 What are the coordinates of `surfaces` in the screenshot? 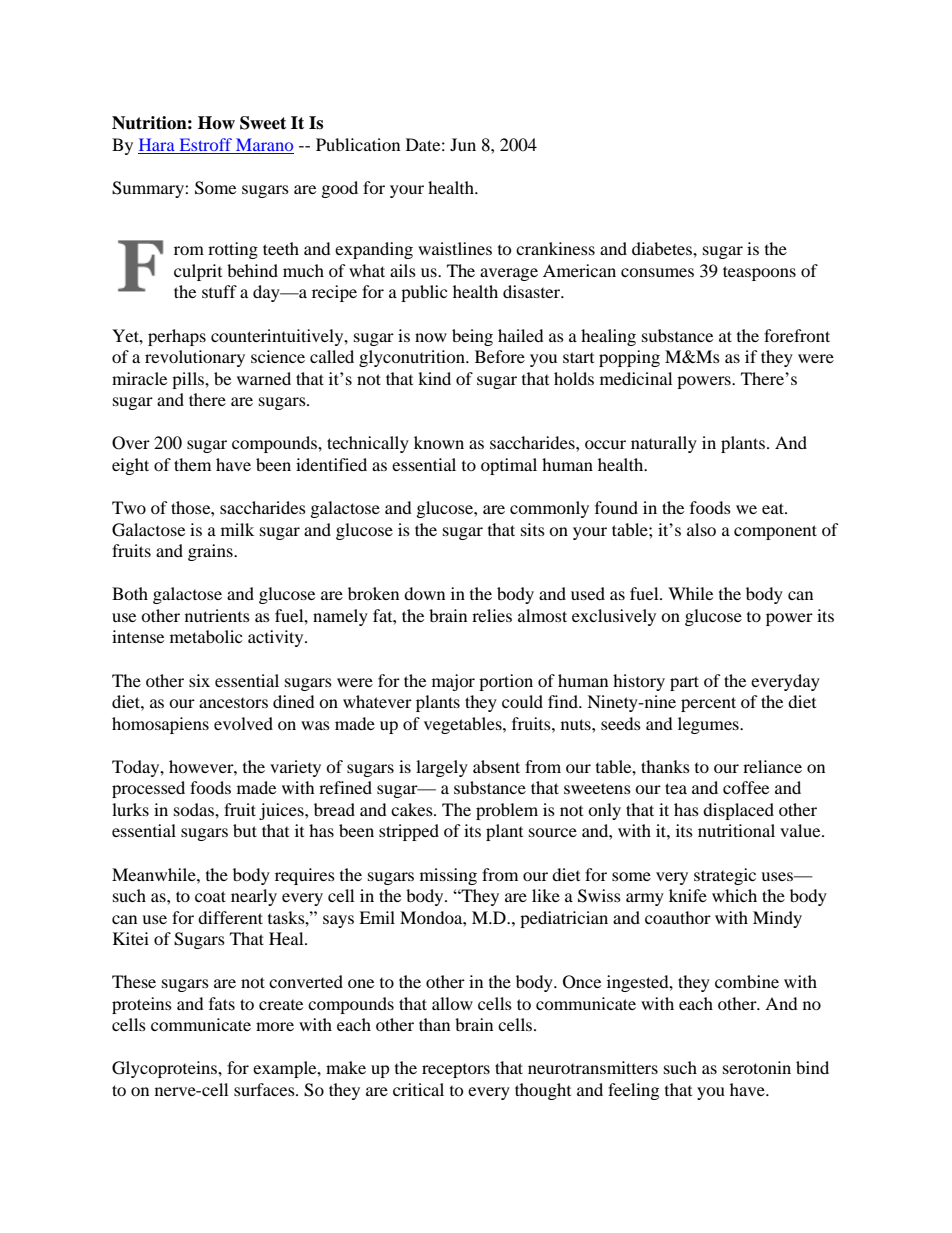 It's located at (265, 1089).
